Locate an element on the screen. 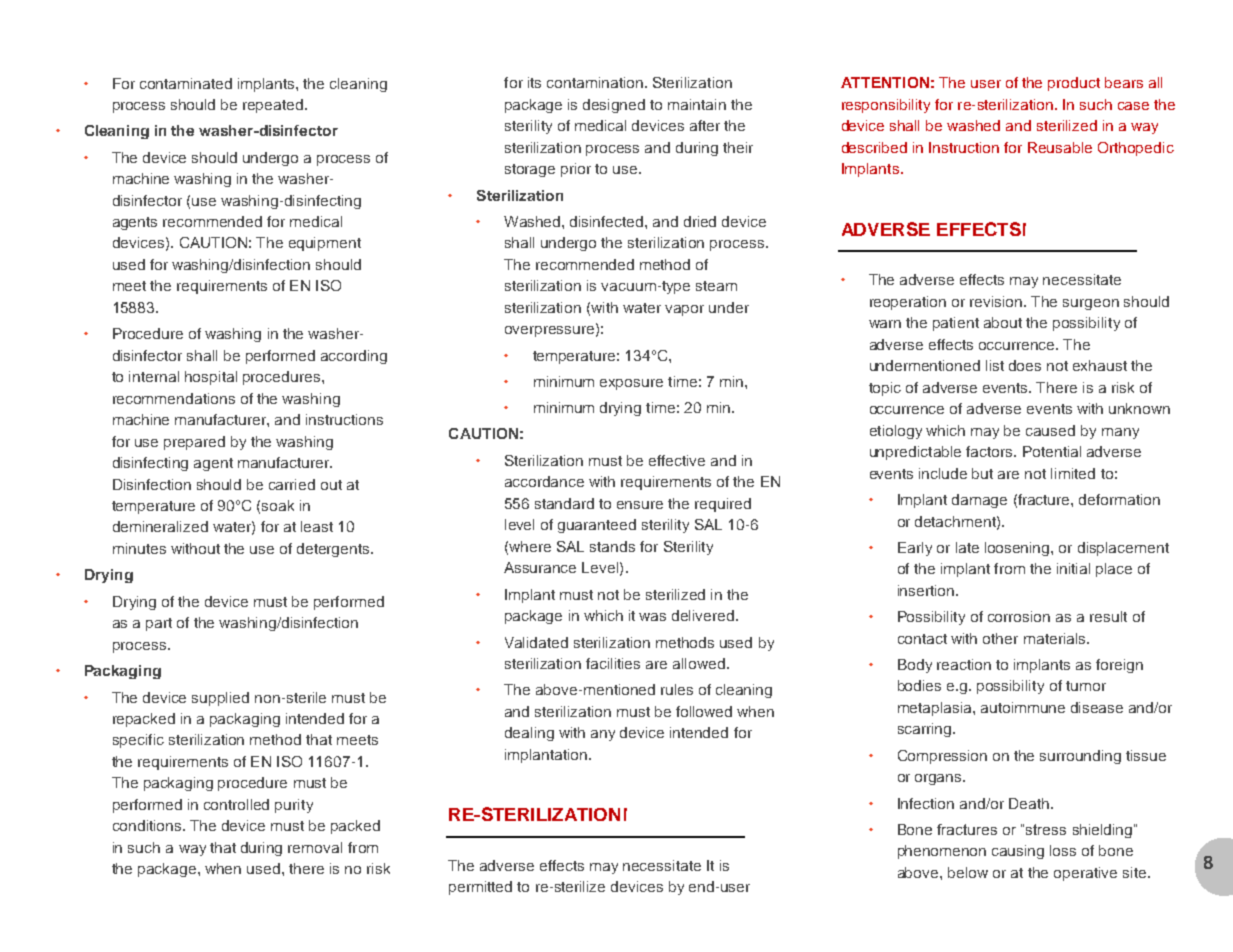 Image resolution: width=1233 pixels, height=952 pixels. removal is located at coordinates (315, 847).
